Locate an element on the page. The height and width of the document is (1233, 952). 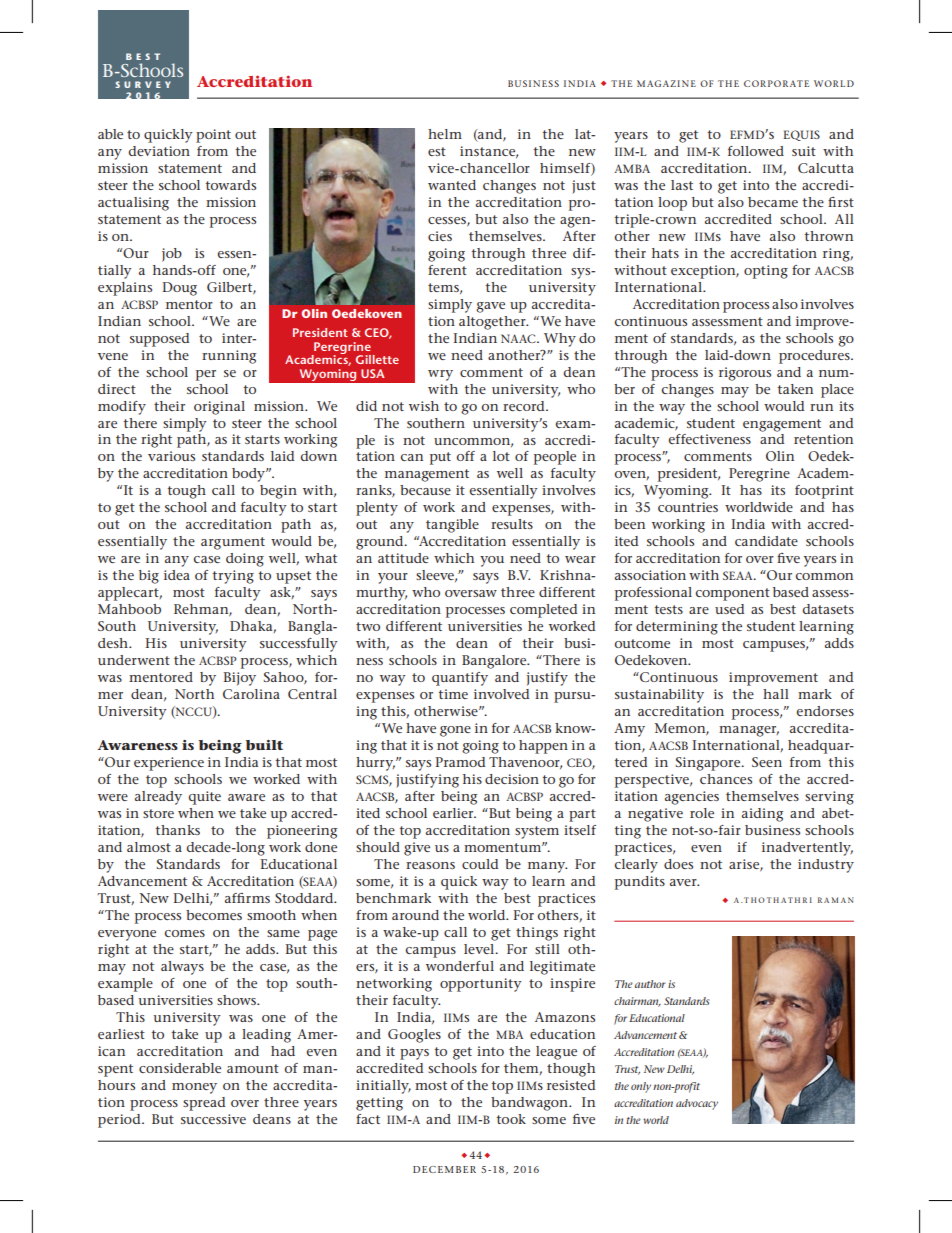
Bangalore is located at coordinates (495, 662).
